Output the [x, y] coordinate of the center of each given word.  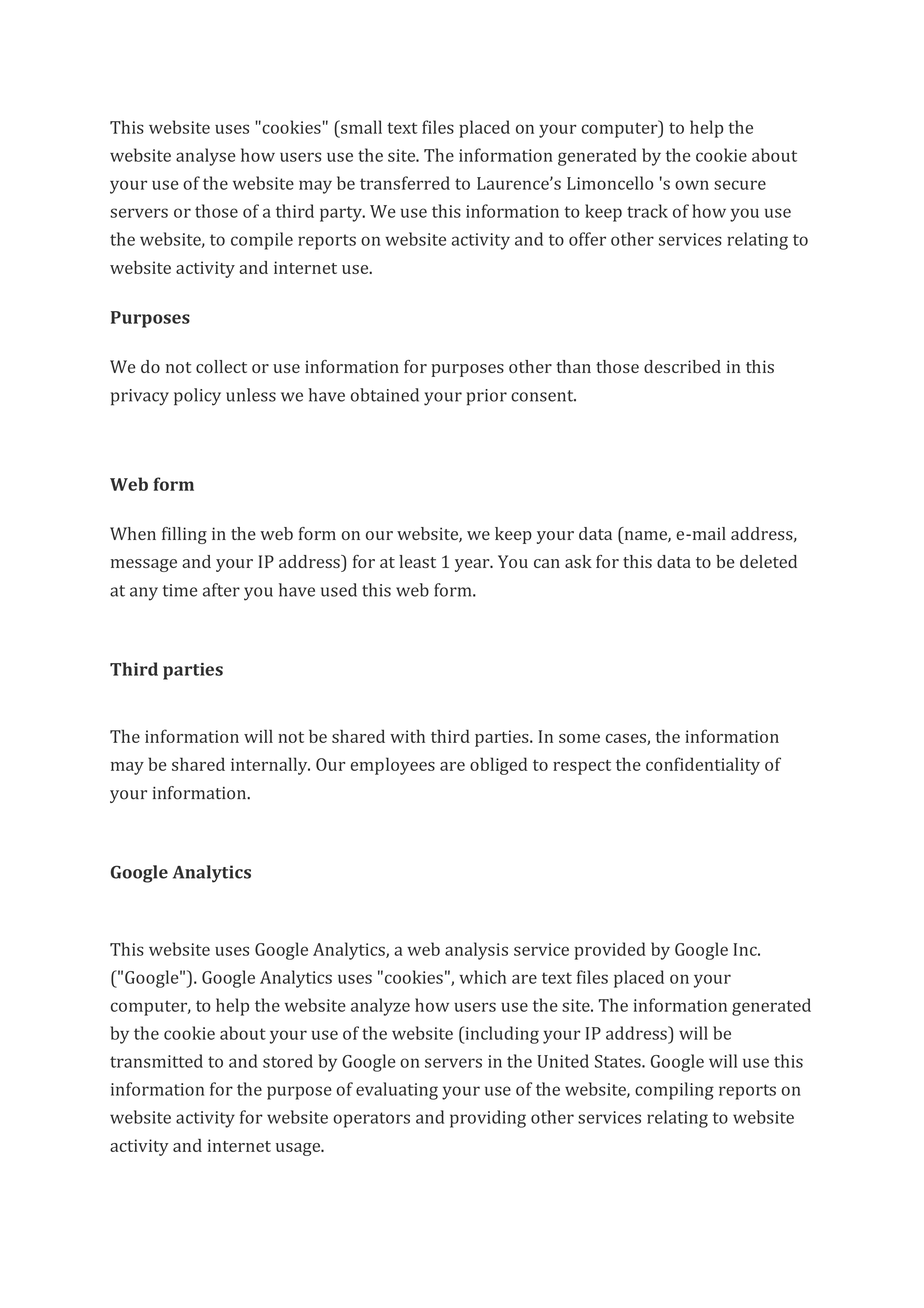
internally [270, 766]
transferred [405, 183]
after [221, 590]
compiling [674, 1091]
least [417, 561]
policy [197, 397]
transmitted [156, 1061]
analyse [206, 157]
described [682, 366]
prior [486, 397]
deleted [768, 561]
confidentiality [703, 766]
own [692, 185]
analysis [476, 951]
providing [488, 1119]
